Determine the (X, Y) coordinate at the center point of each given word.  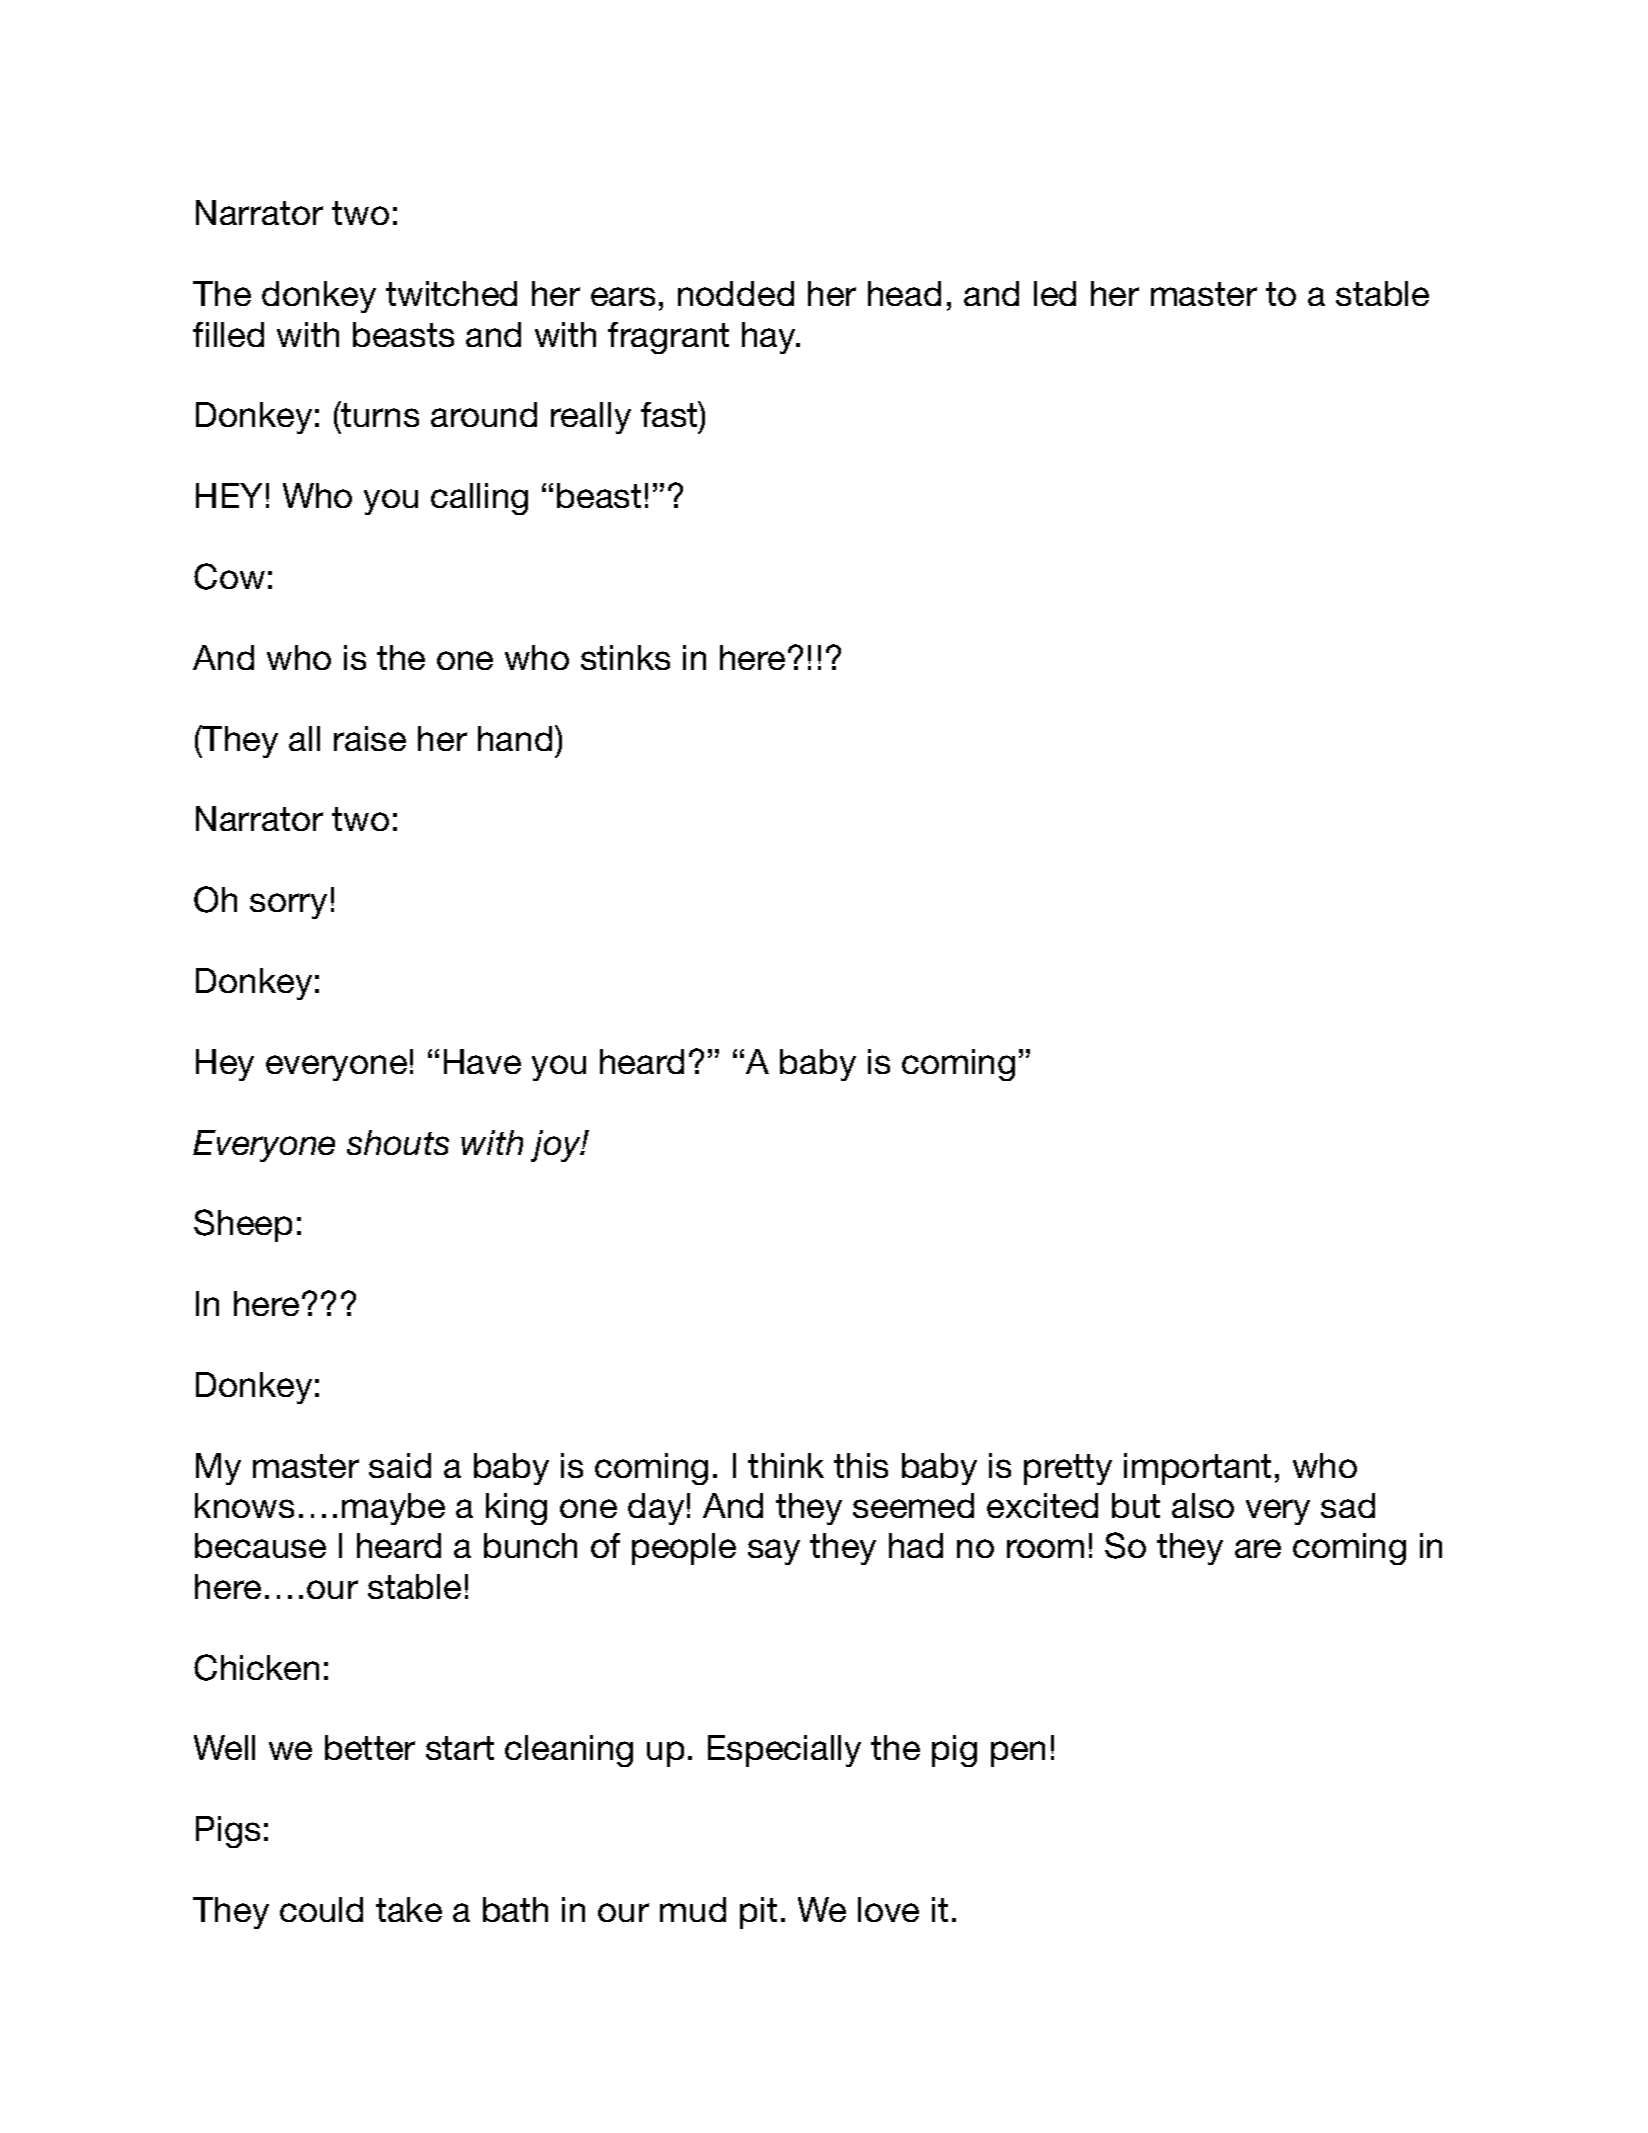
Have (482, 1061)
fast (670, 414)
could (321, 1909)
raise (370, 738)
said (400, 1465)
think (786, 1465)
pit (758, 1913)
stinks (625, 657)
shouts (398, 1142)
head (904, 293)
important (1197, 1469)
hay (770, 338)
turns (379, 416)
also (1203, 1505)
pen (1018, 1754)
